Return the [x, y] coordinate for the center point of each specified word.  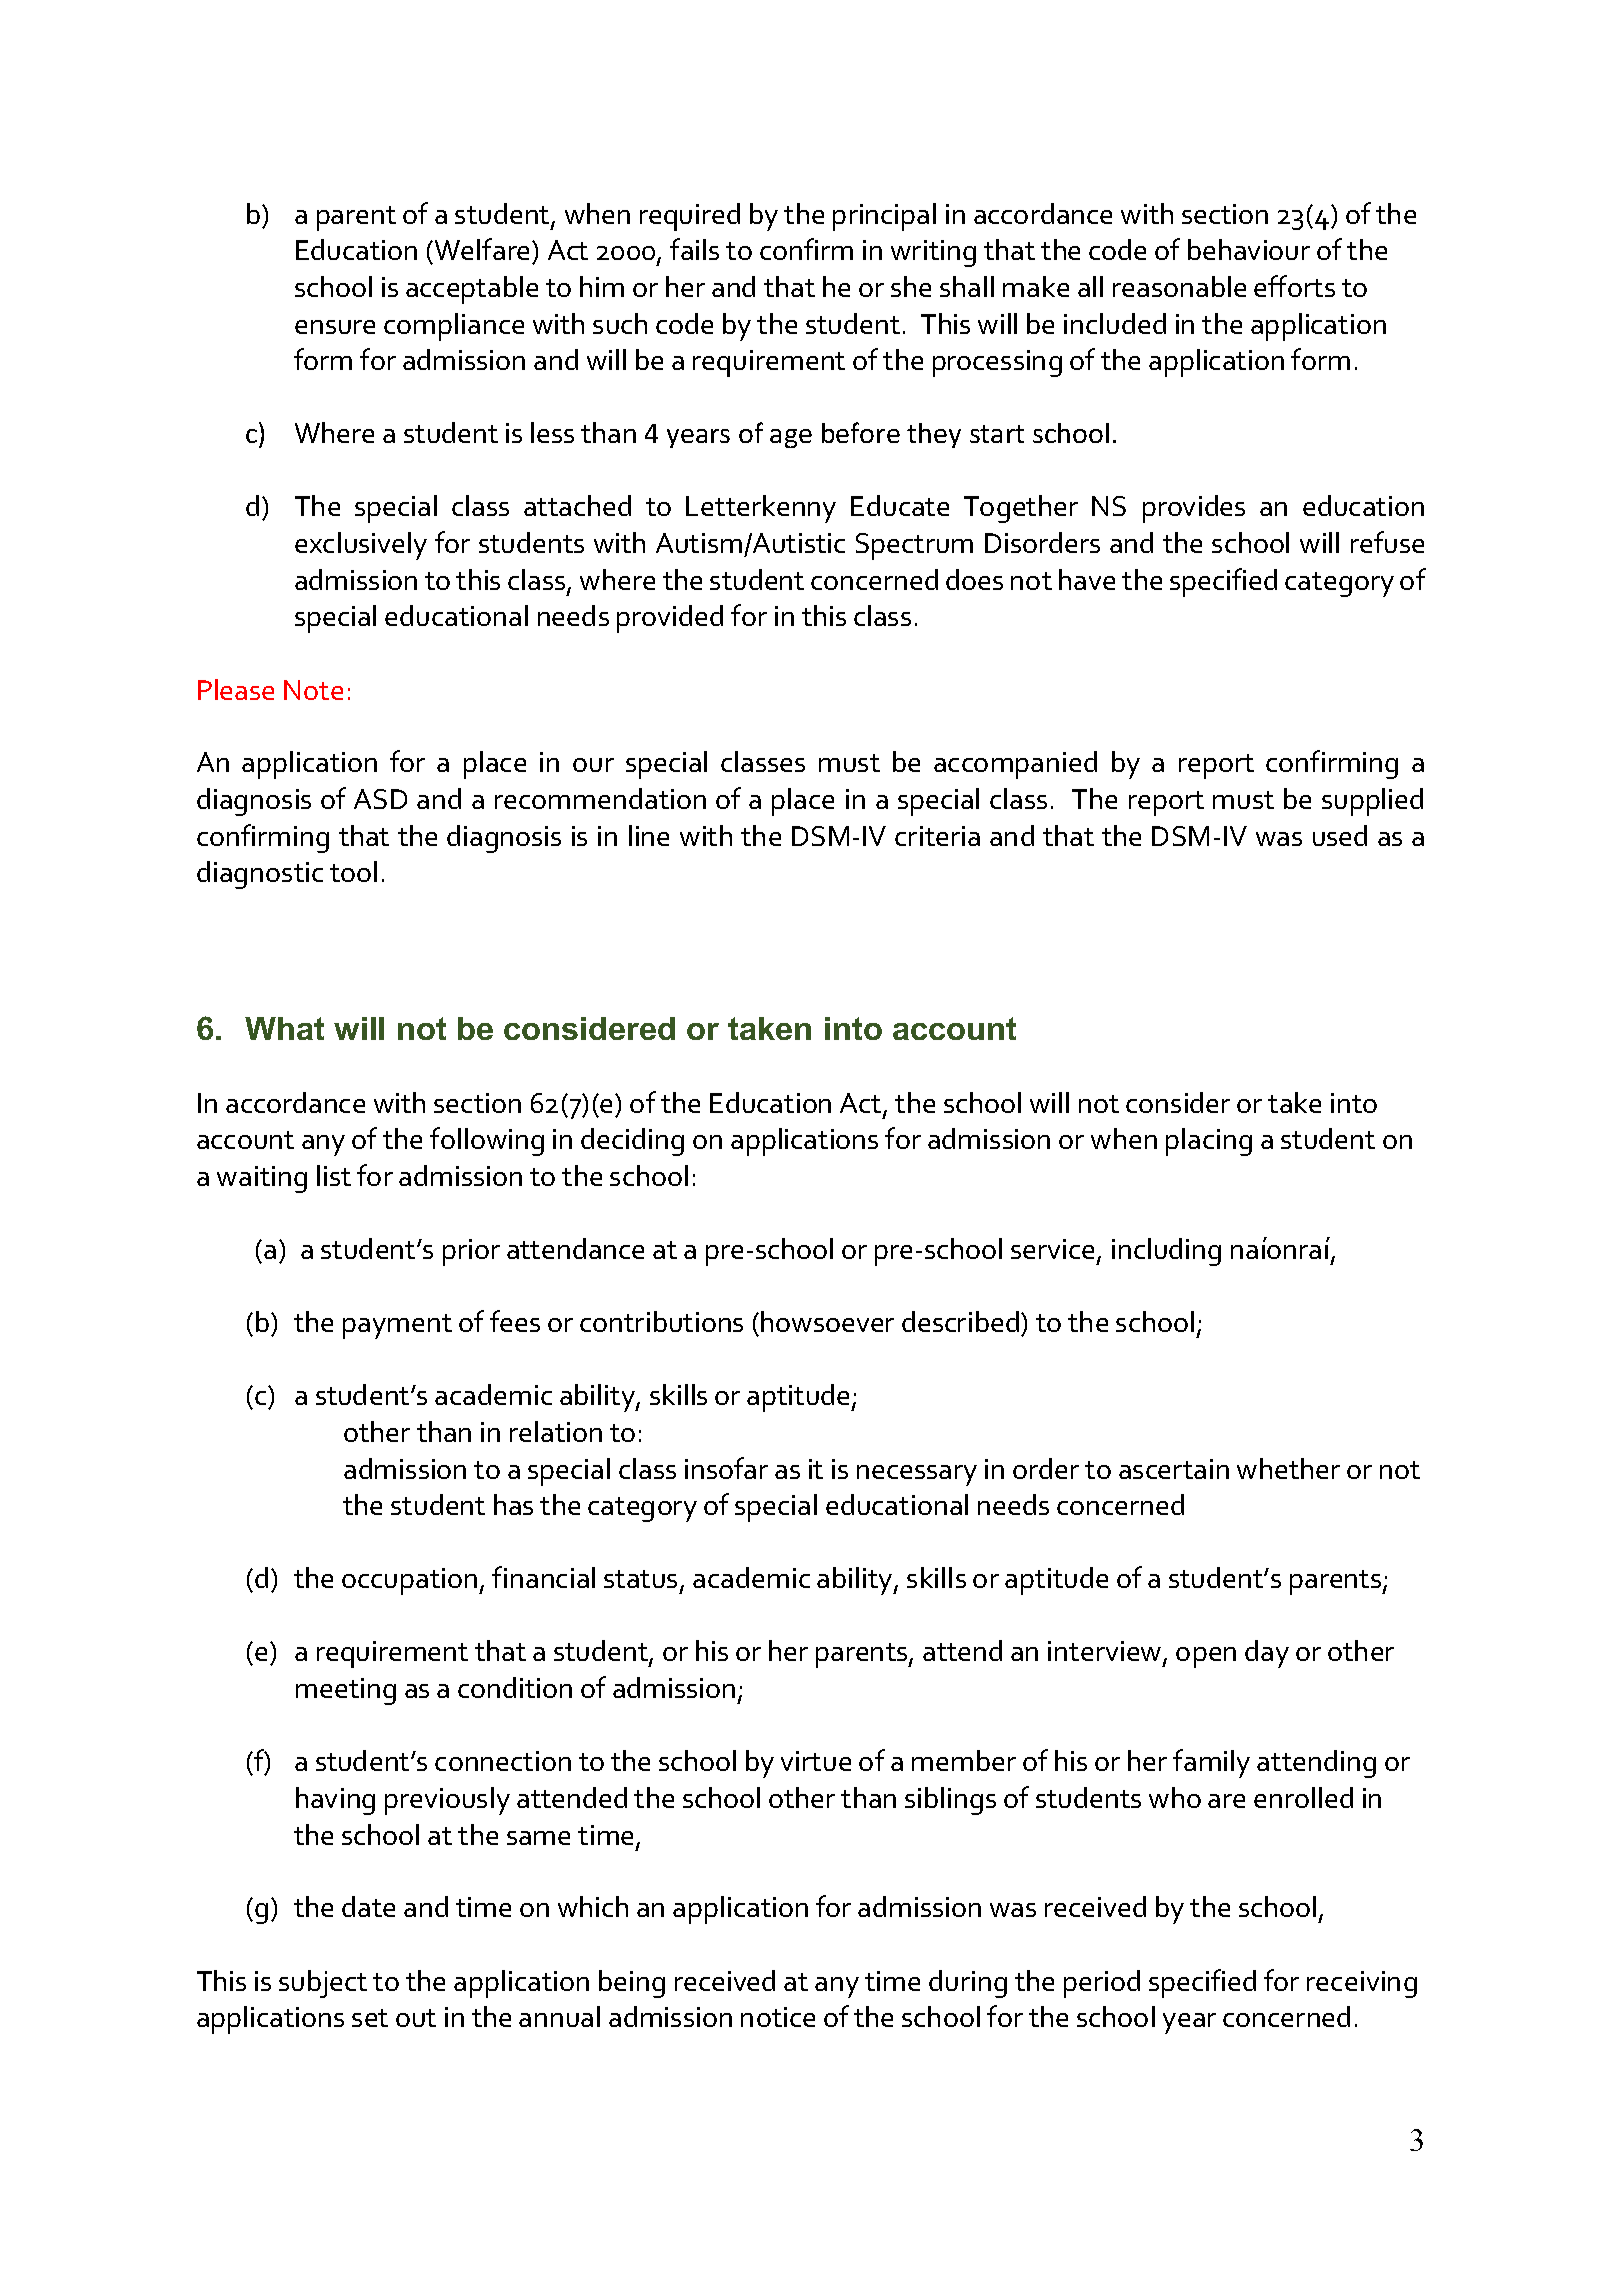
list [334, 1175]
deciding [632, 1142]
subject [323, 1984]
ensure [335, 327]
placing [1209, 1142]
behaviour [1249, 249]
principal [884, 217]
